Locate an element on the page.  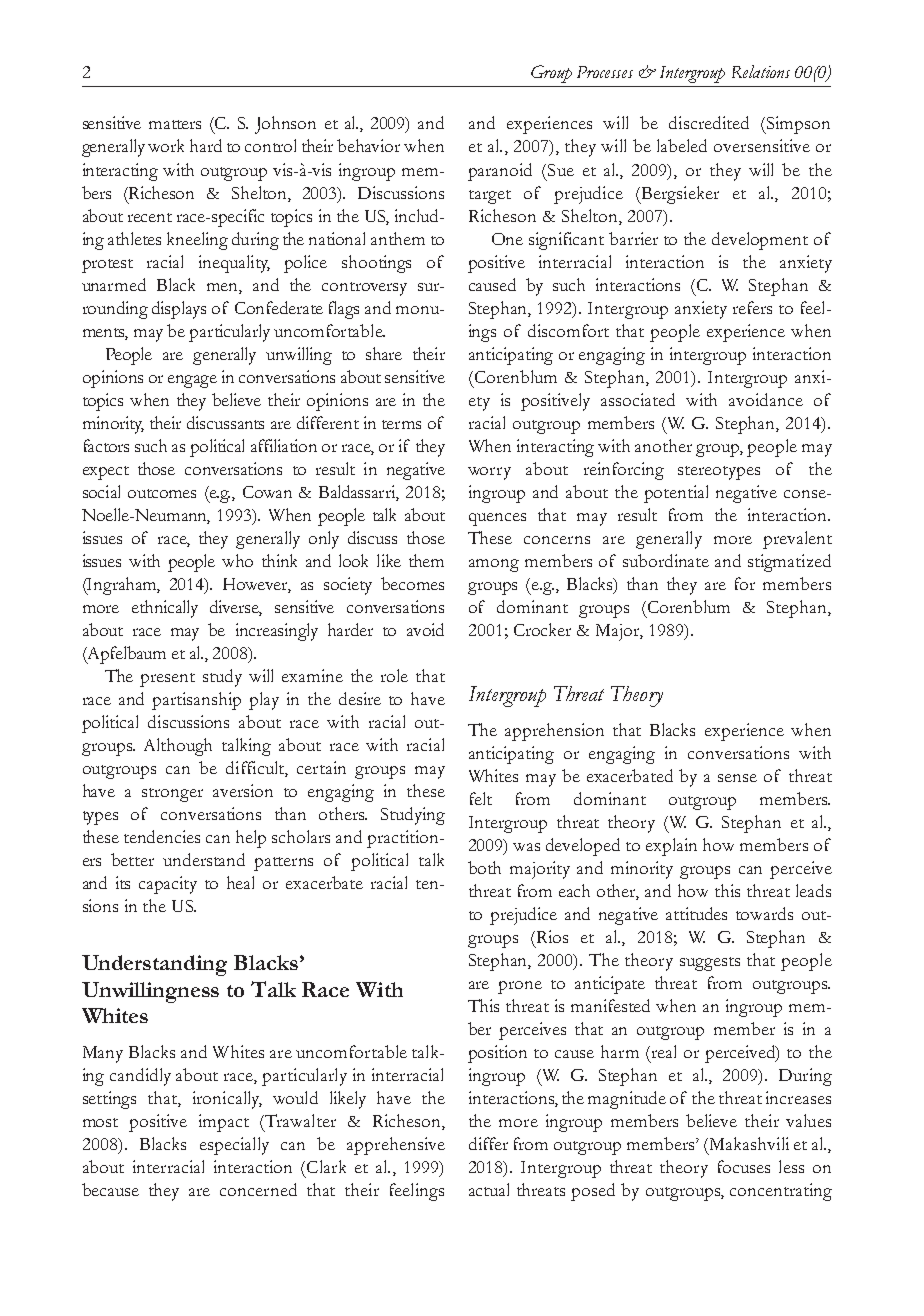
worry is located at coordinates (489, 473).
